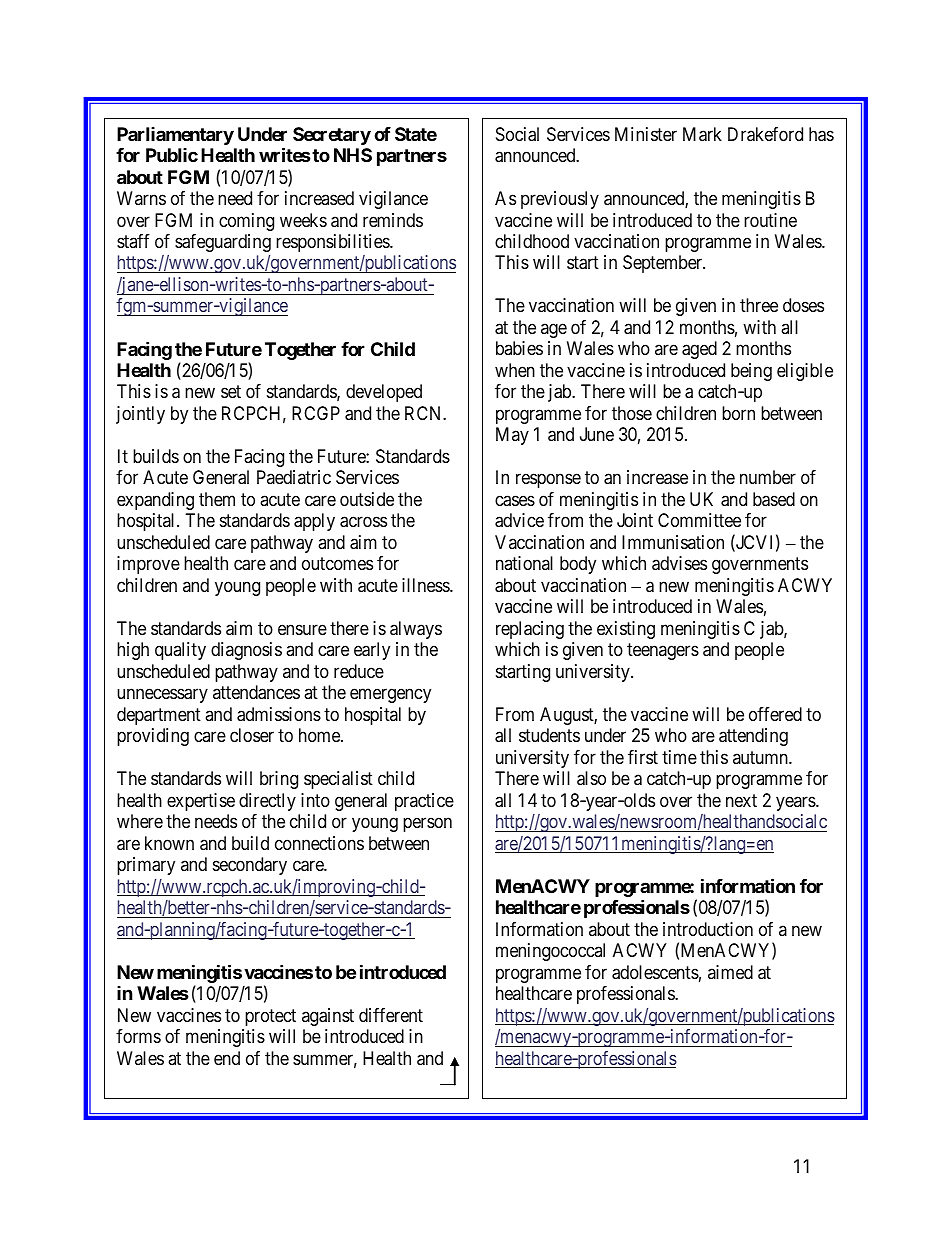  I want to click on advises, so click(679, 563).
